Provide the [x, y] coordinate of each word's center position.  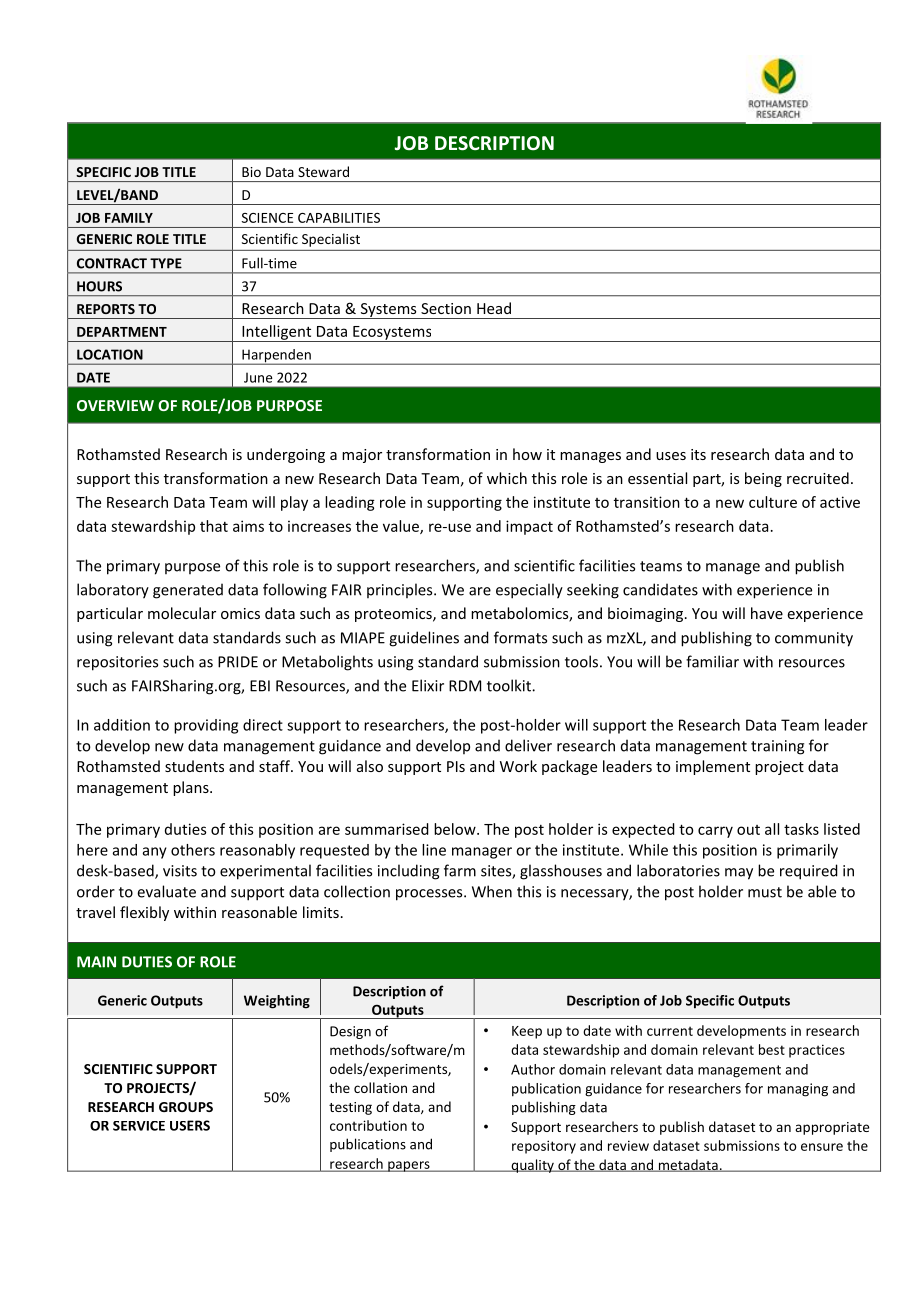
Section [446, 308]
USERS [190, 1125]
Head [494, 308]
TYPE [166, 263]
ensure [822, 1147]
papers [409, 1166]
